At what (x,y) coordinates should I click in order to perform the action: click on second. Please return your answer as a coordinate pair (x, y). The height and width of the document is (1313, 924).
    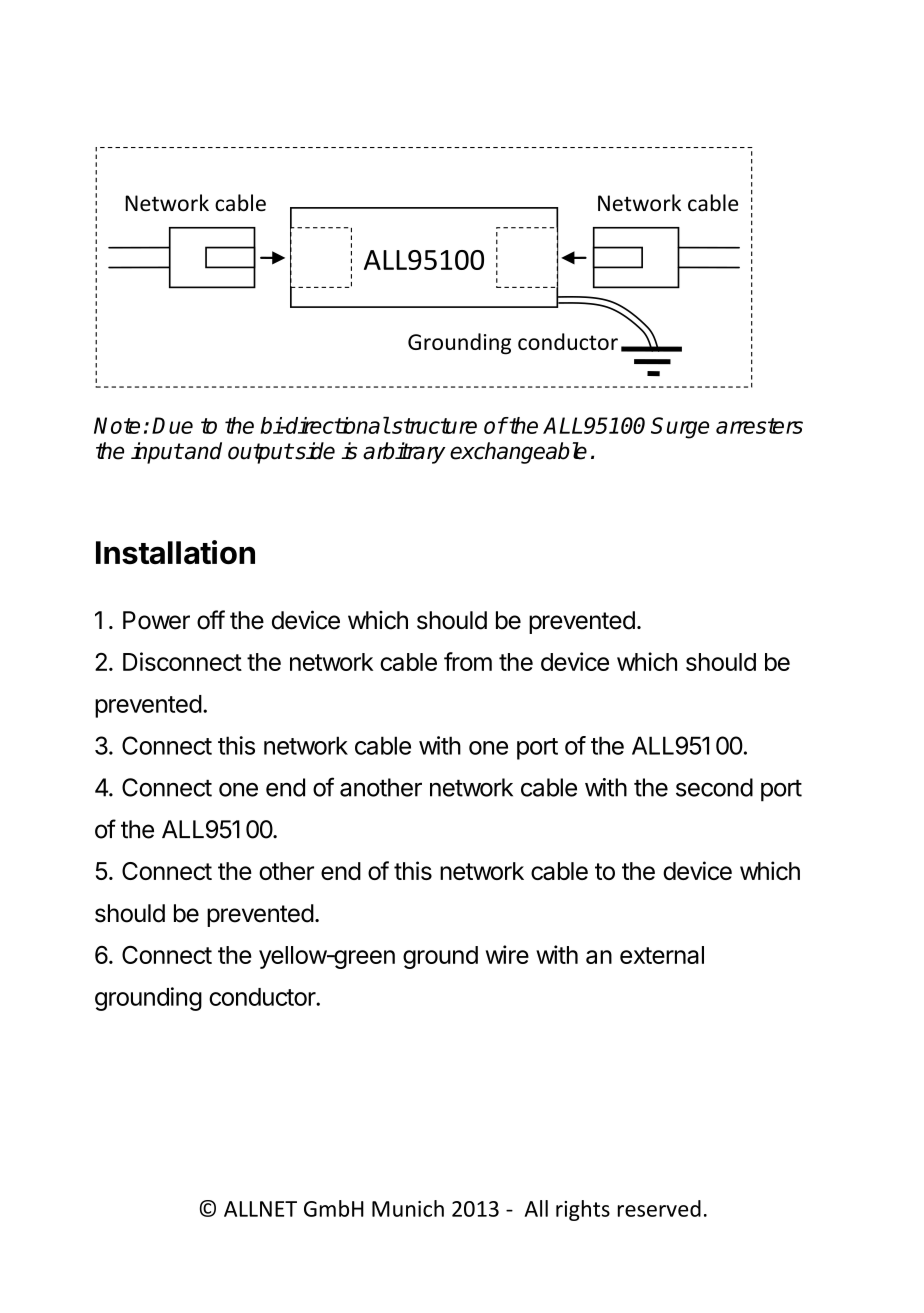
    Looking at the image, I should click on (714, 787).
